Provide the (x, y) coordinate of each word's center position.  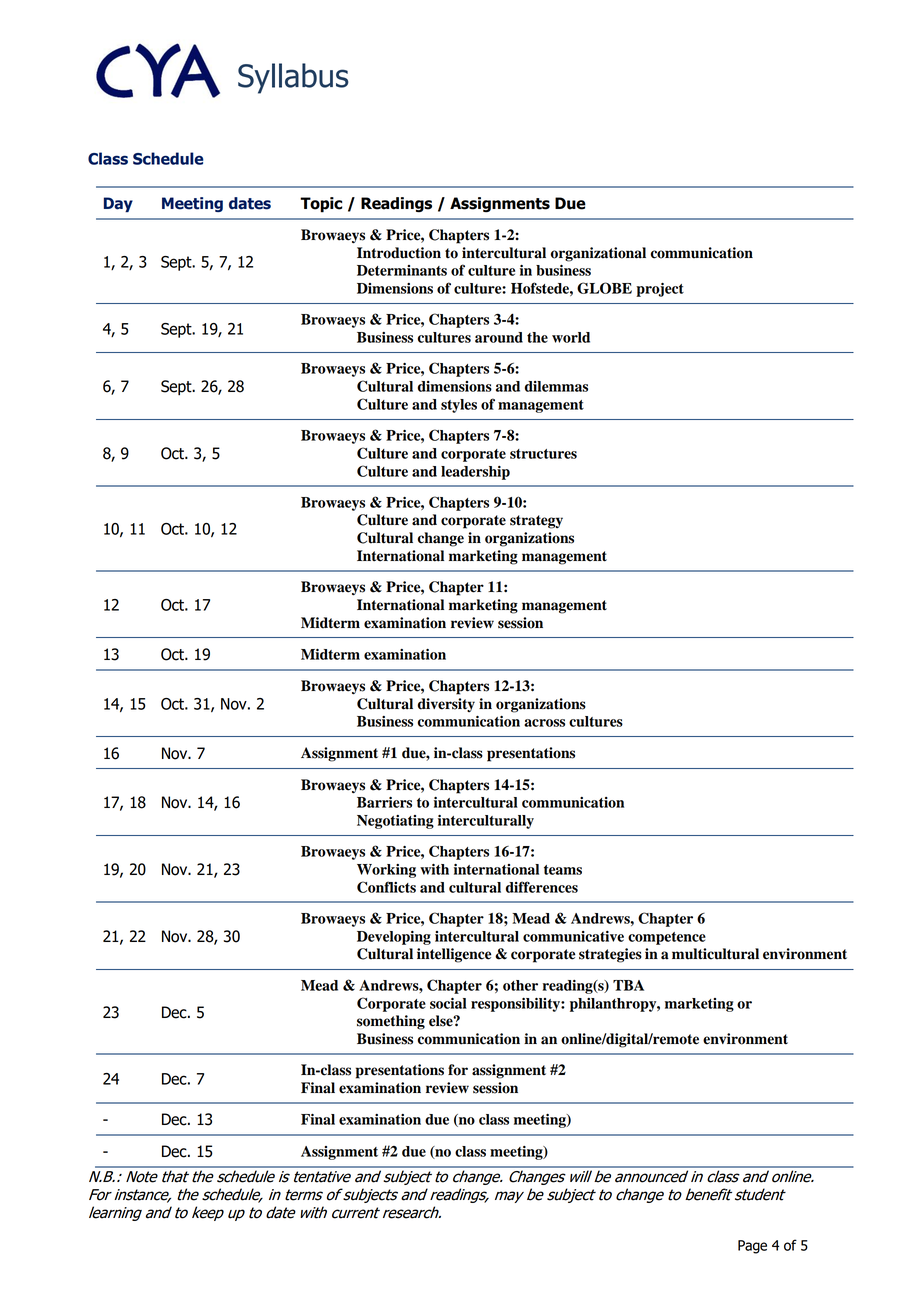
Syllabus (293, 78)
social (448, 1003)
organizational (598, 254)
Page (752, 1247)
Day (118, 204)
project (660, 290)
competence (667, 938)
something (391, 1022)
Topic (321, 205)
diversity (446, 705)
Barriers (384, 802)
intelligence (454, 955)
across (544, 723)
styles (459, 406)
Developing (394, 938)
